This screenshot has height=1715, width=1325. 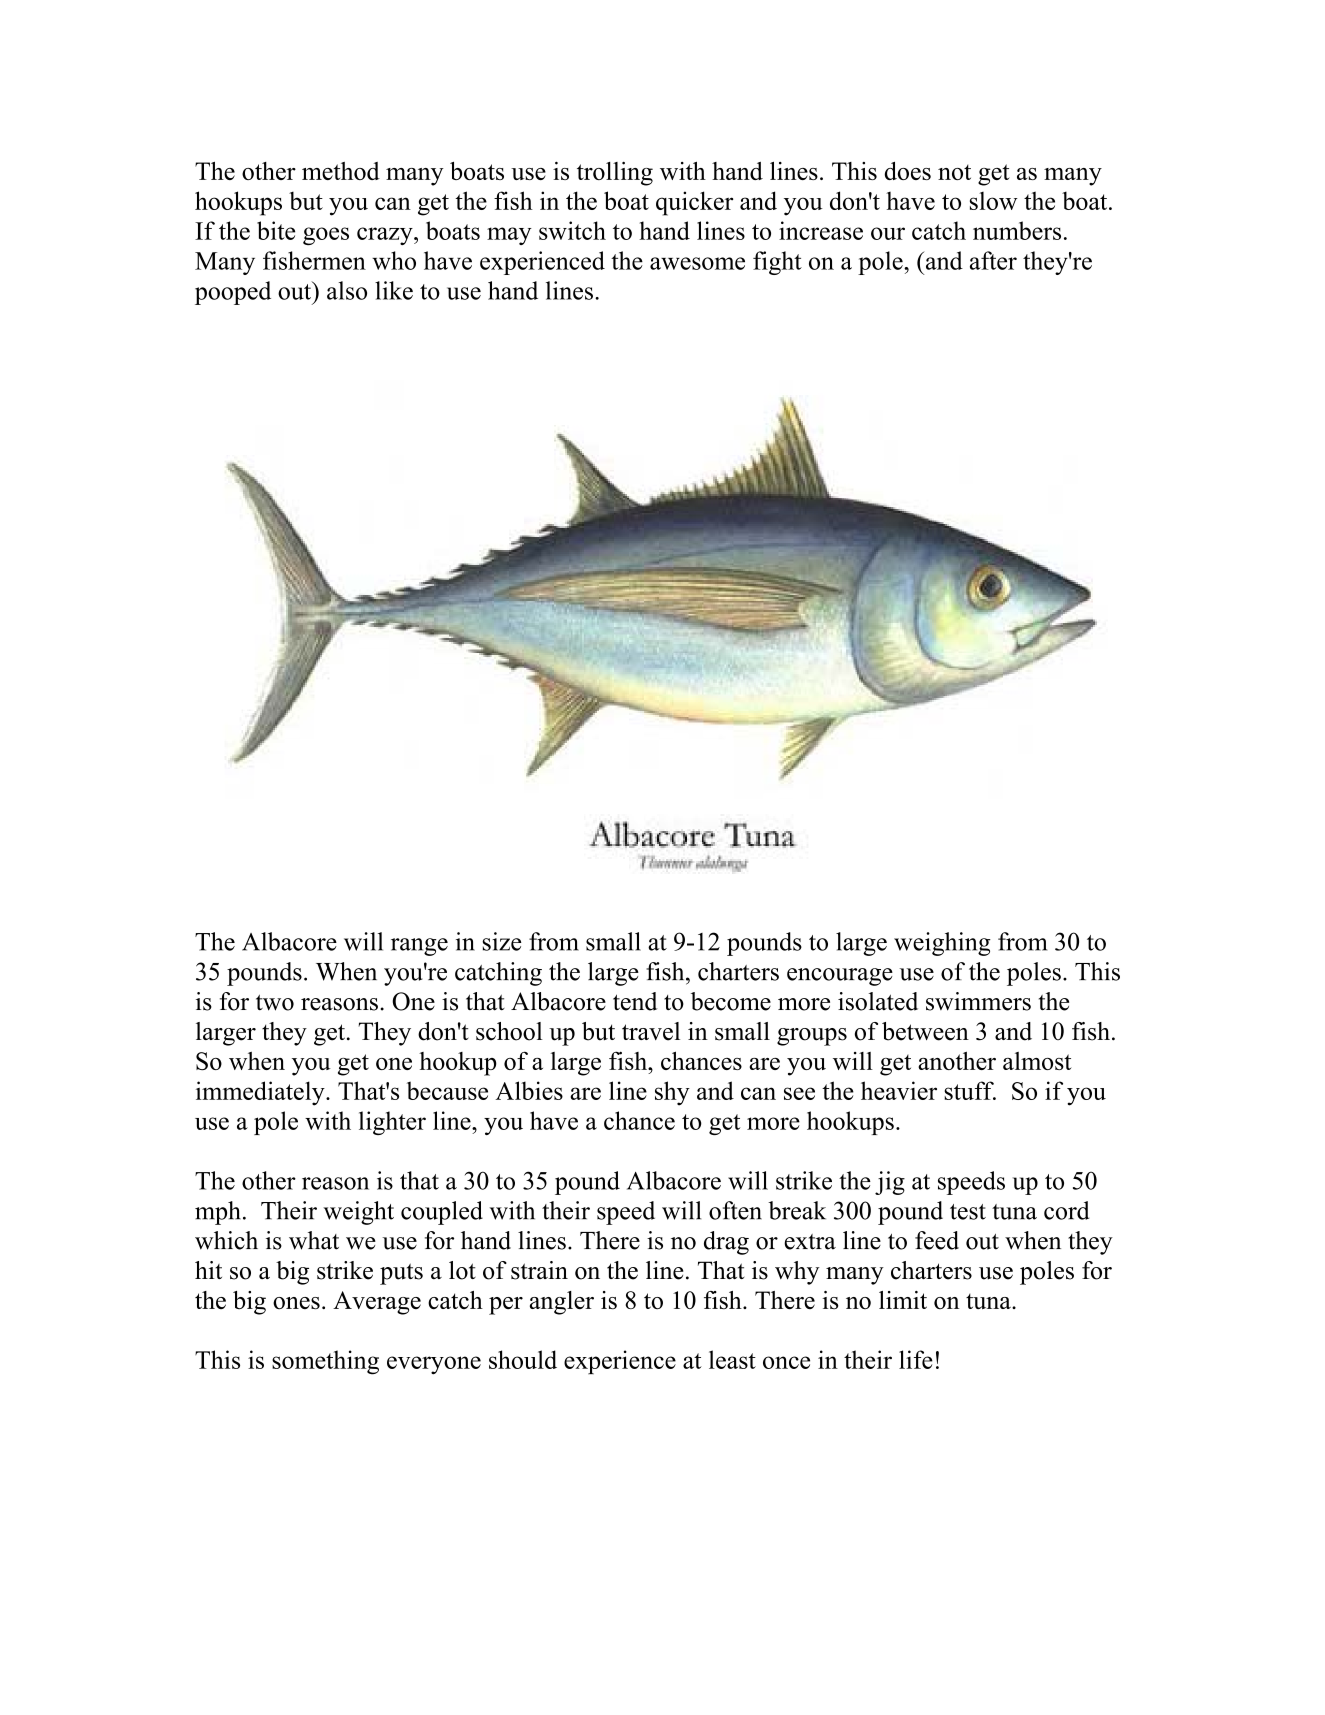 I want to click on awesome, so click(x=697, y=263).
